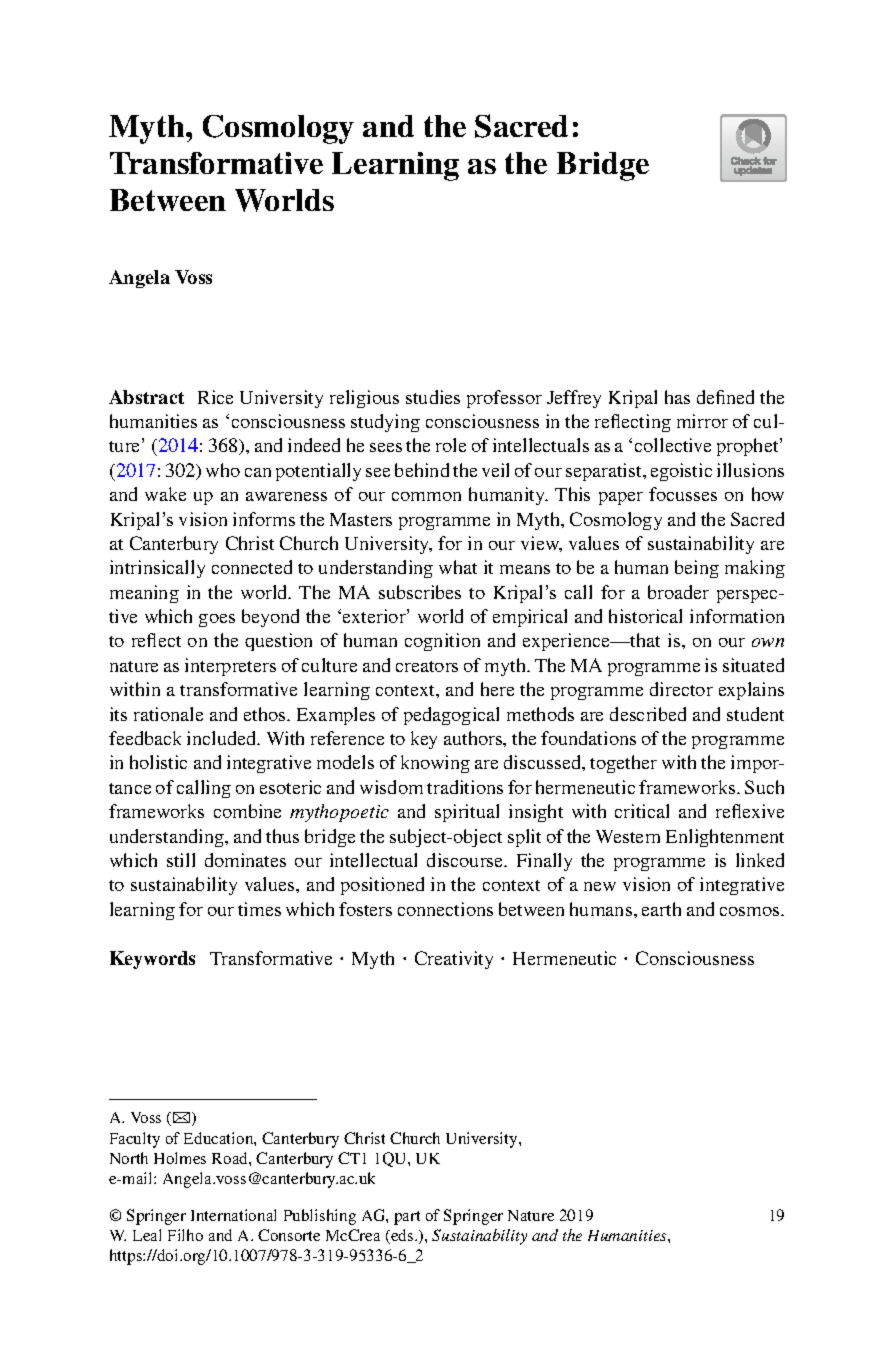  Describe the element at coordinates (451, 445) in the document. I see `role` at that location.
